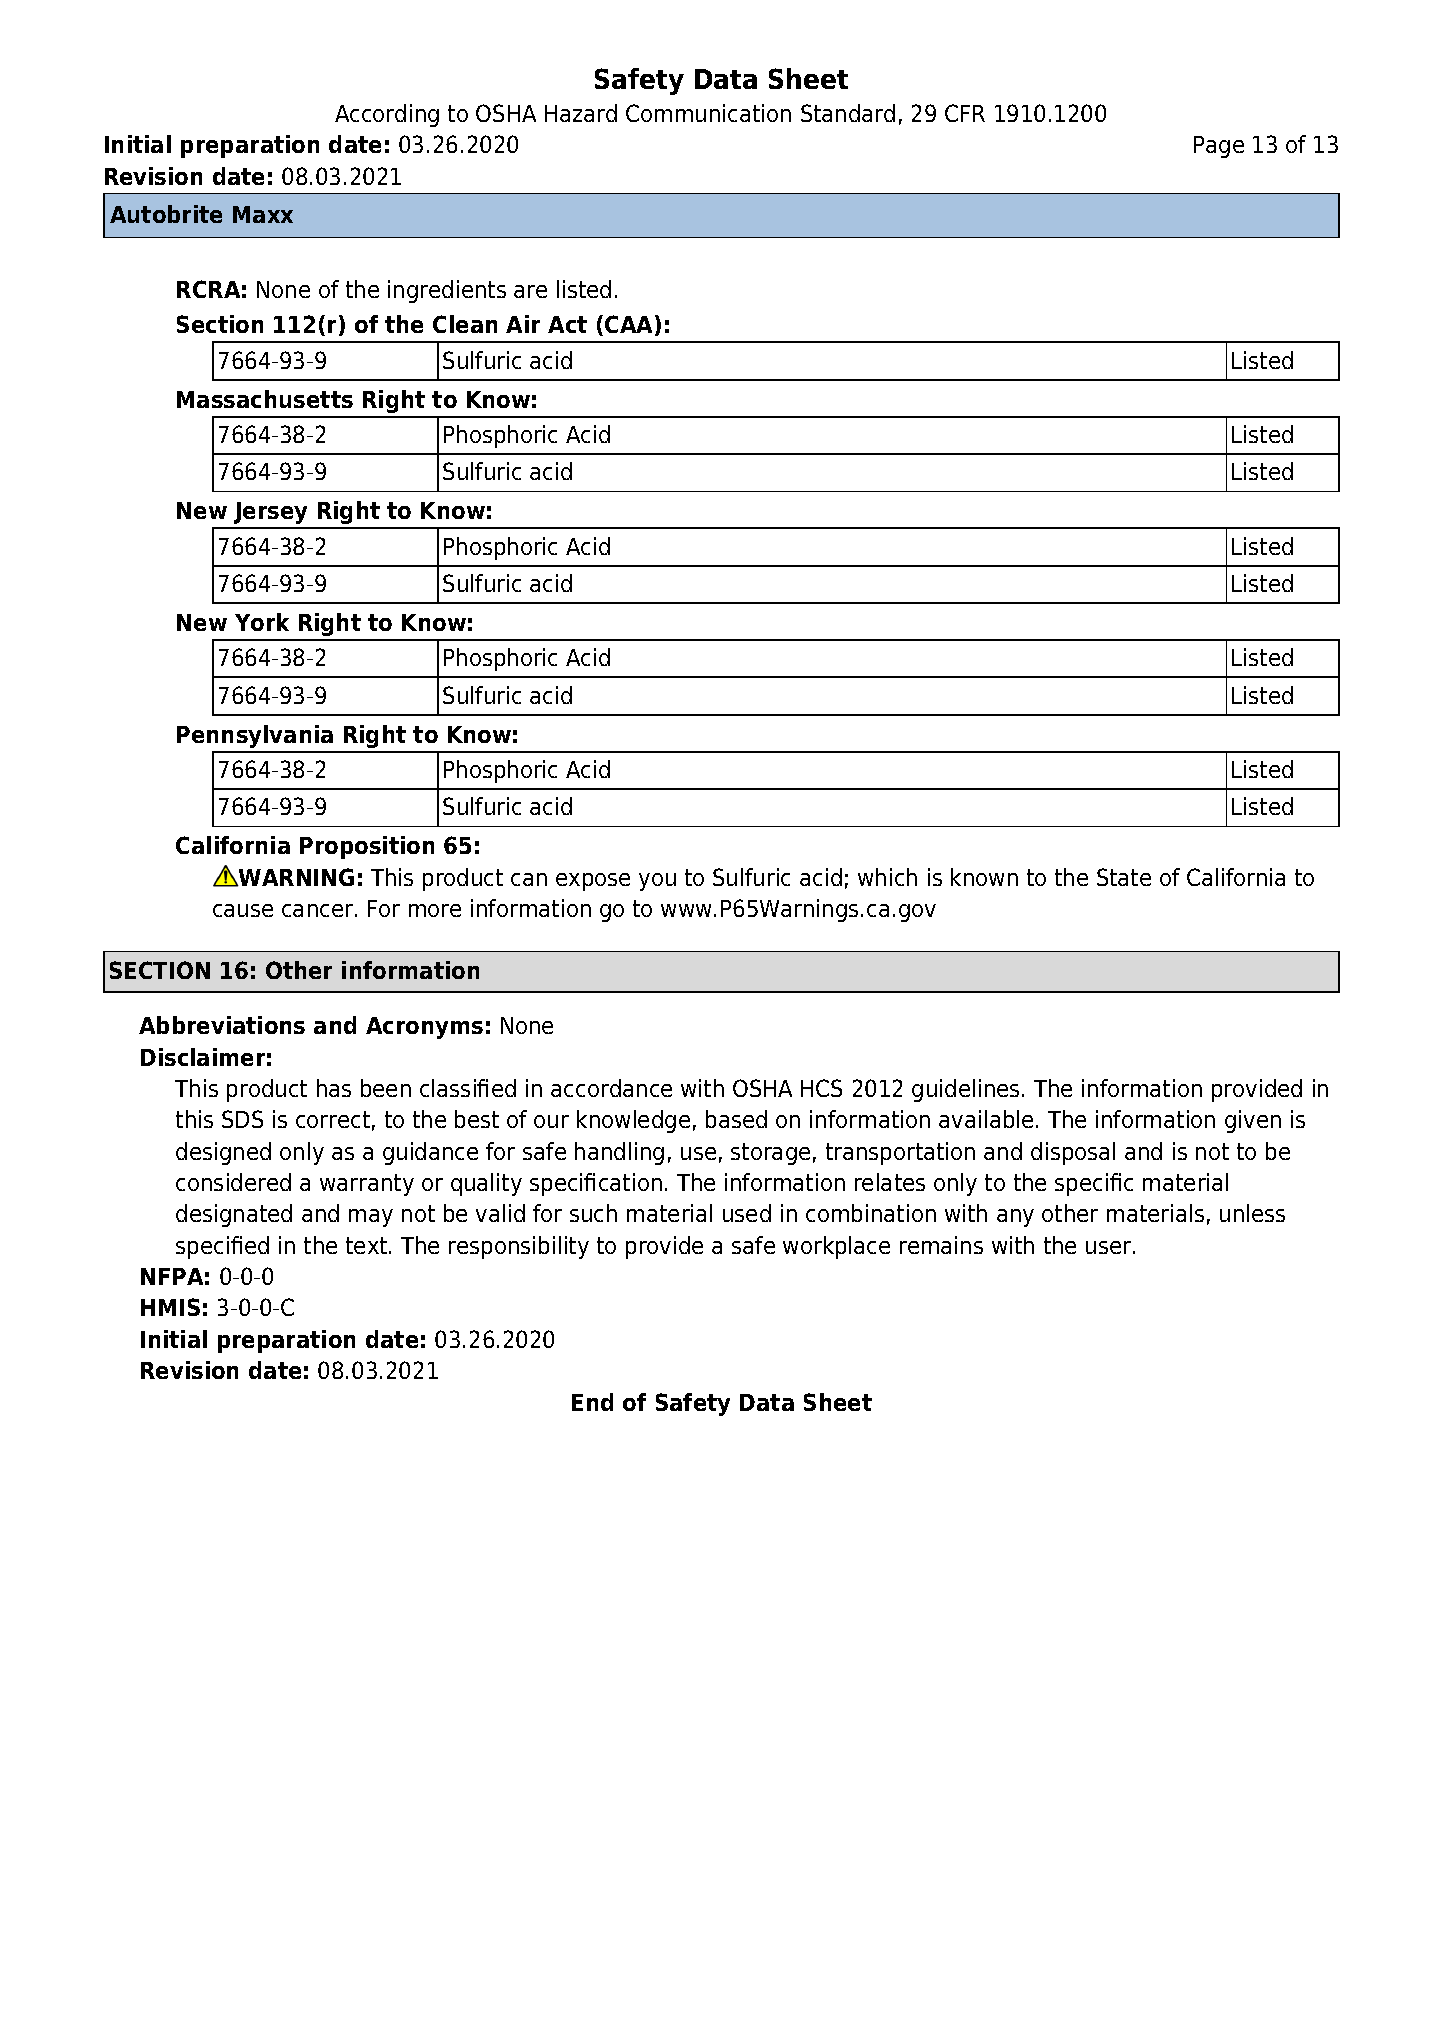  Describe the element at coordinates (387, 115) in the page. I see `According` at that location.
